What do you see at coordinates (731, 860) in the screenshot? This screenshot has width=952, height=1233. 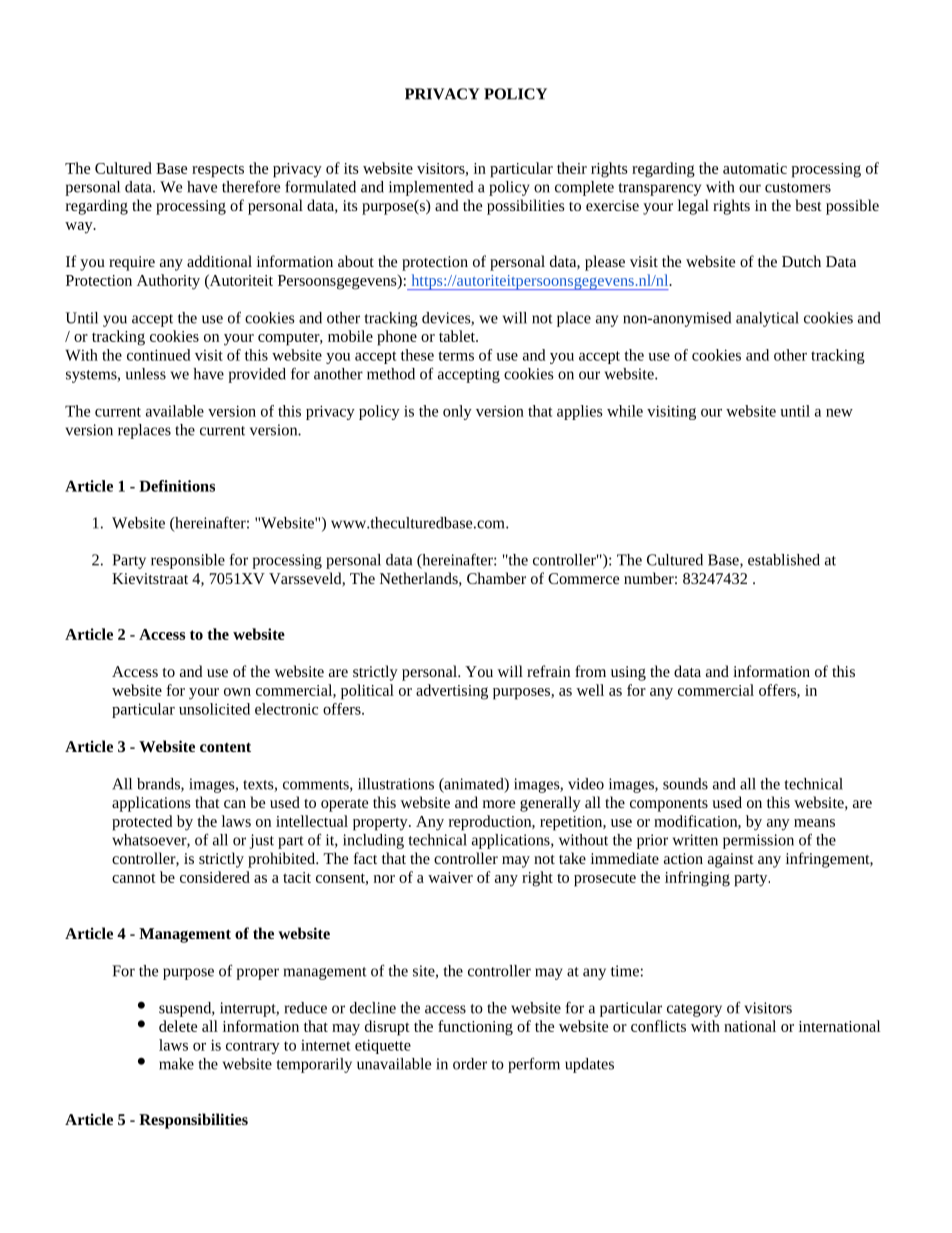 I see `against` at bounding box center [731, 860].
